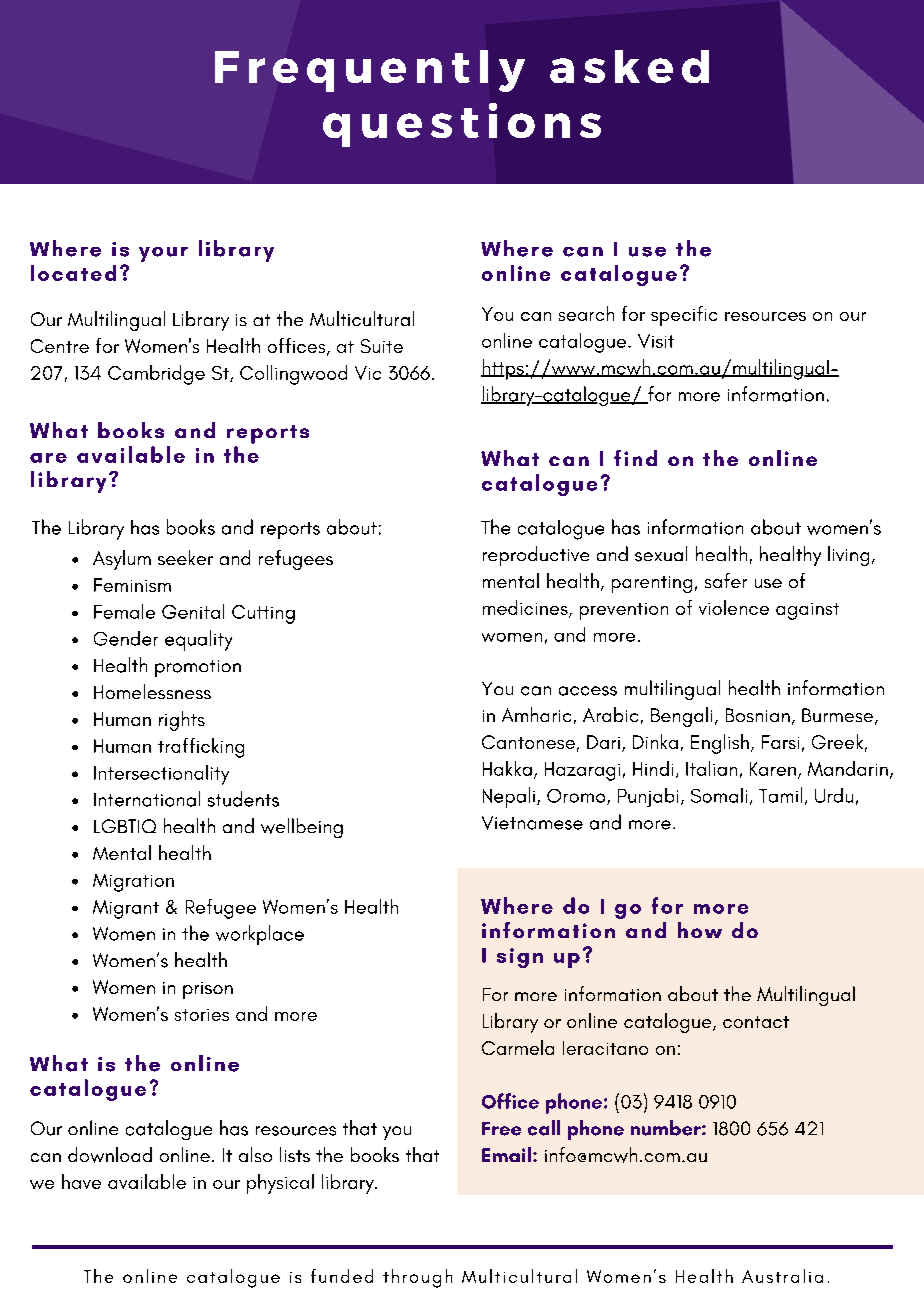 The width and height of the screenshot is (924, 1308). I want to click on medicines, so click(526, 609).
